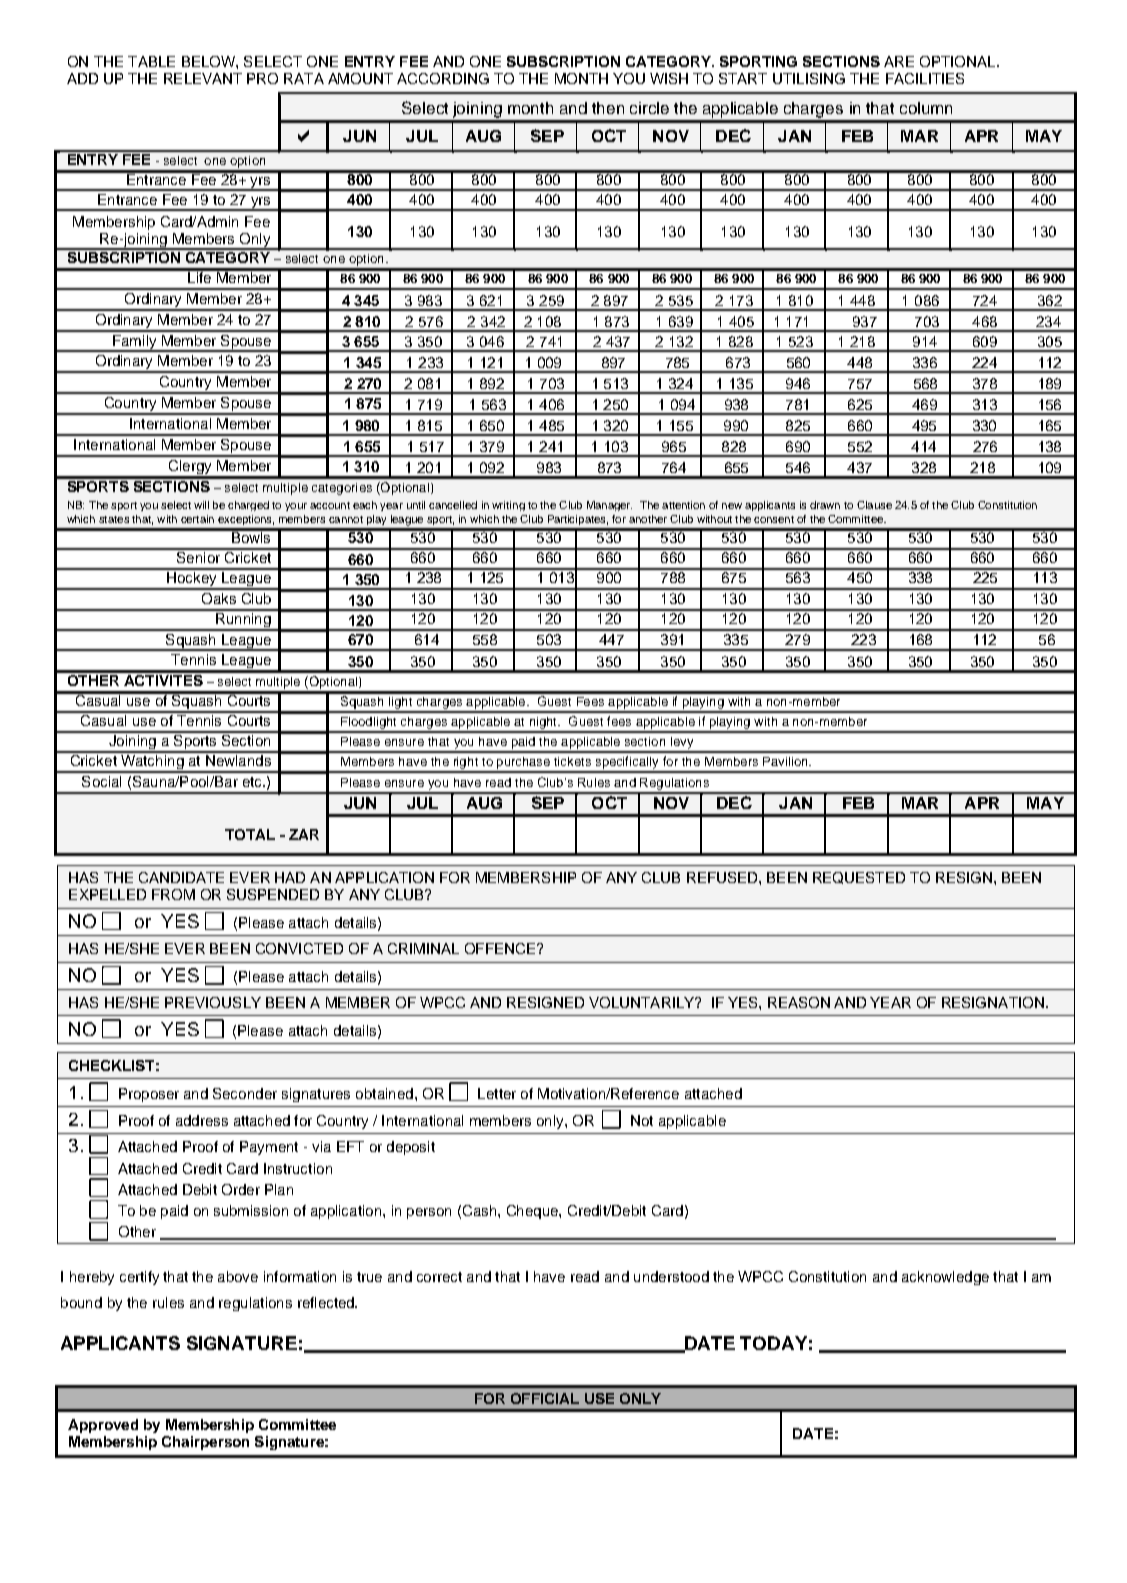  What do you see at coordinates (809, 78) in the page?
I see `UTILISING` at bounding box center [809, 78].
